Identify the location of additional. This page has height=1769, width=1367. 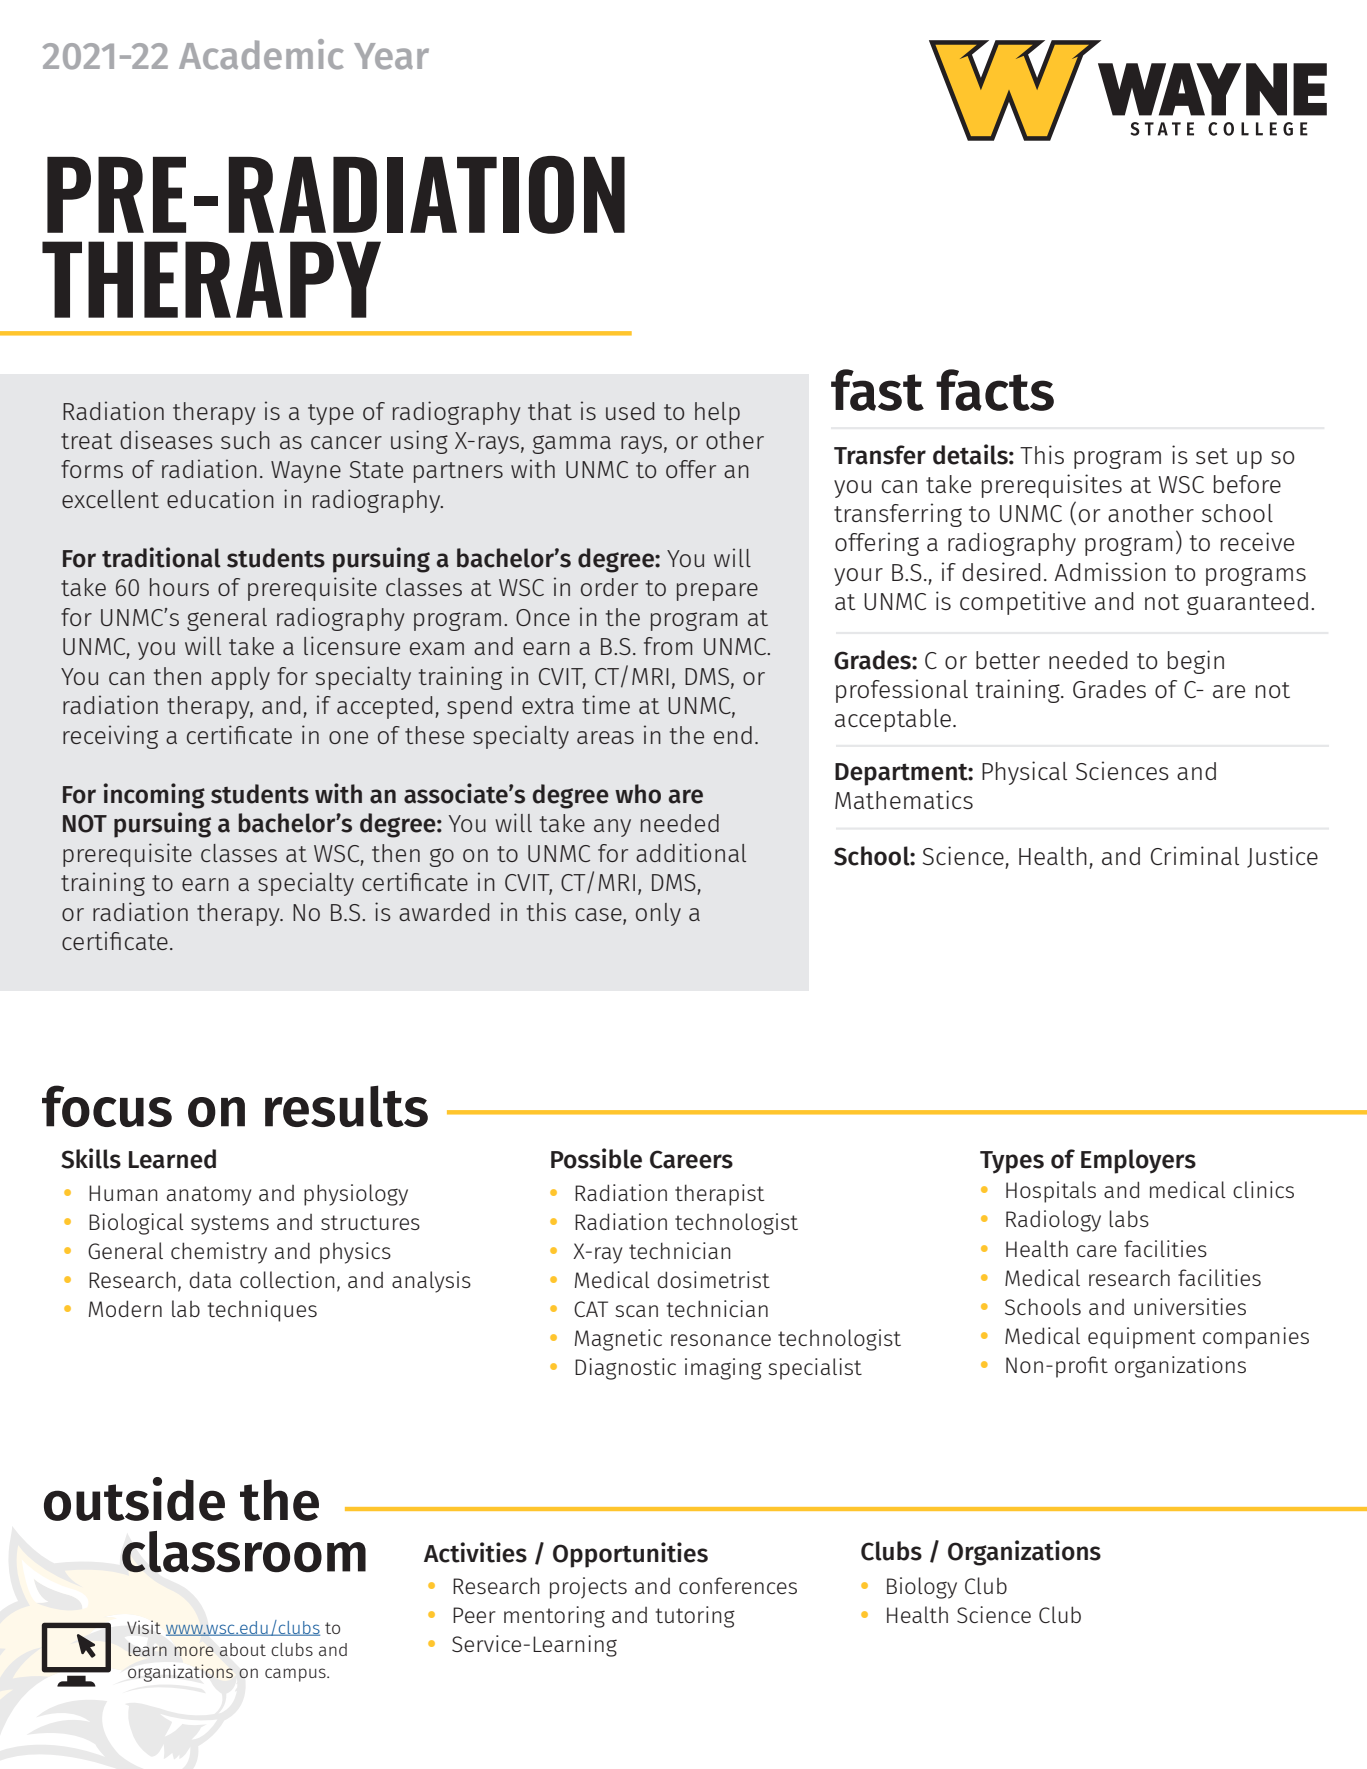
(691, 852).
